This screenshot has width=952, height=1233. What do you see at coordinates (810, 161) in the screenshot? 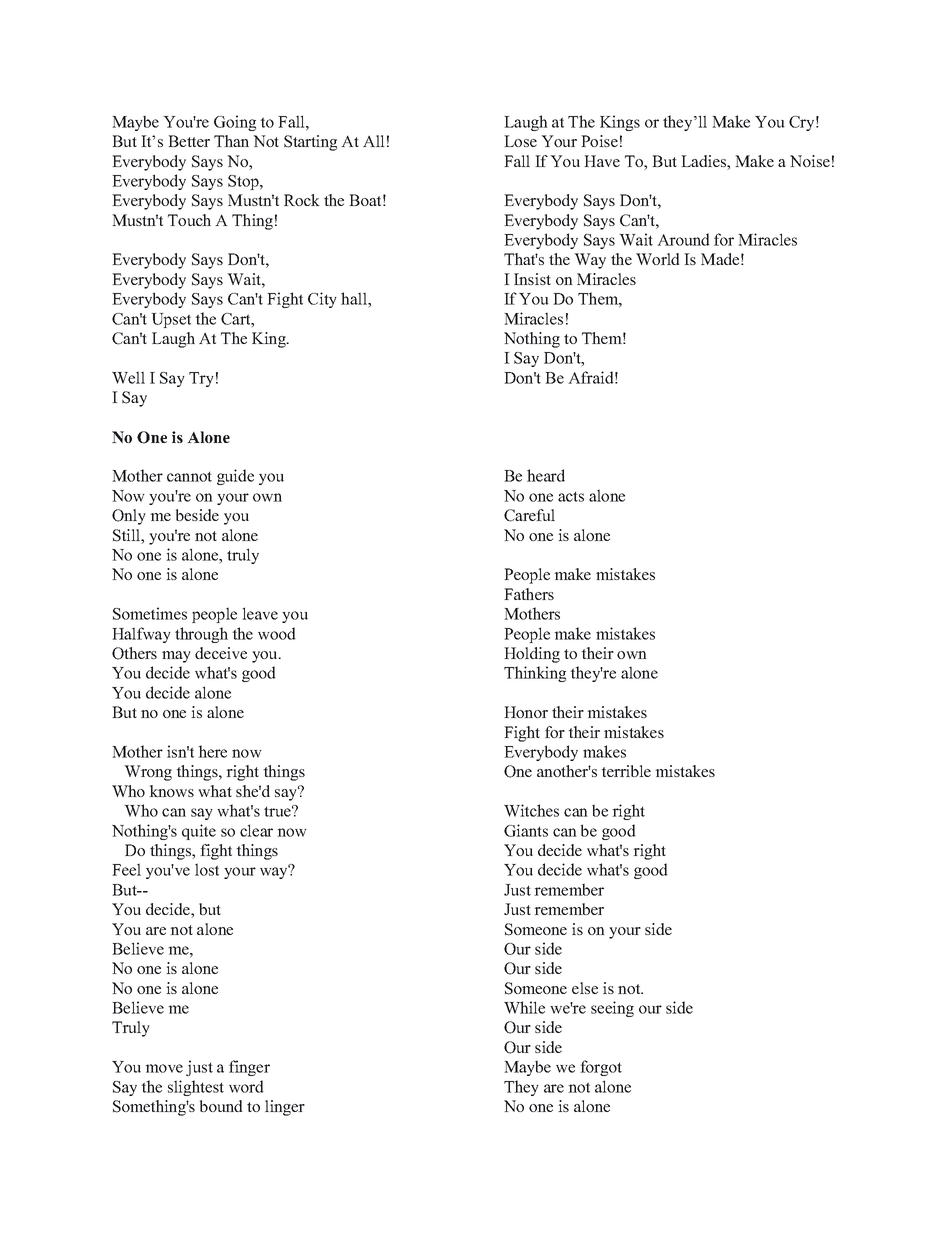
I see `Noise` at bounding box center [810, 161].
